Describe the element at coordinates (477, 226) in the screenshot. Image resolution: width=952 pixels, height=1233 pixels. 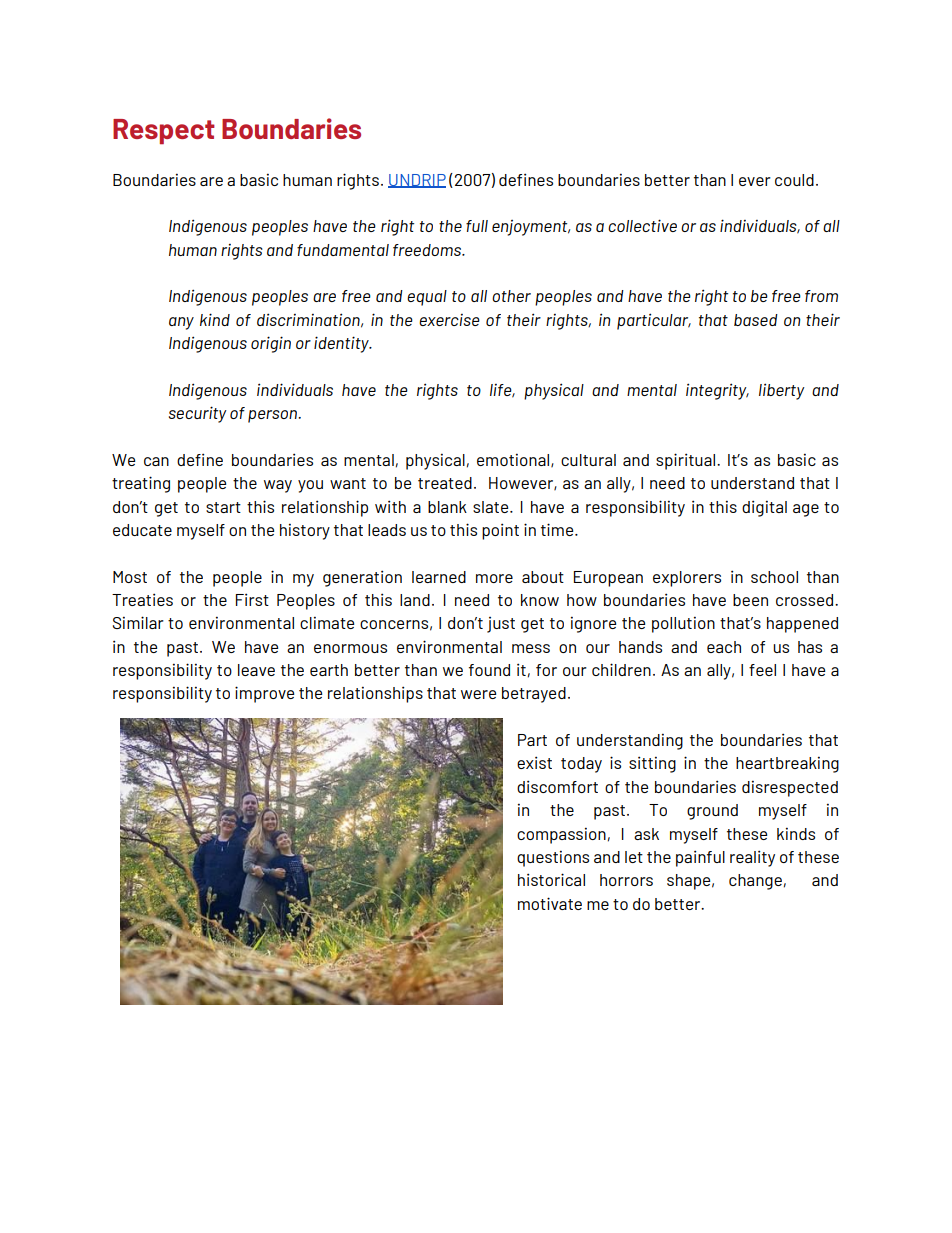
I see `full` at that location.
